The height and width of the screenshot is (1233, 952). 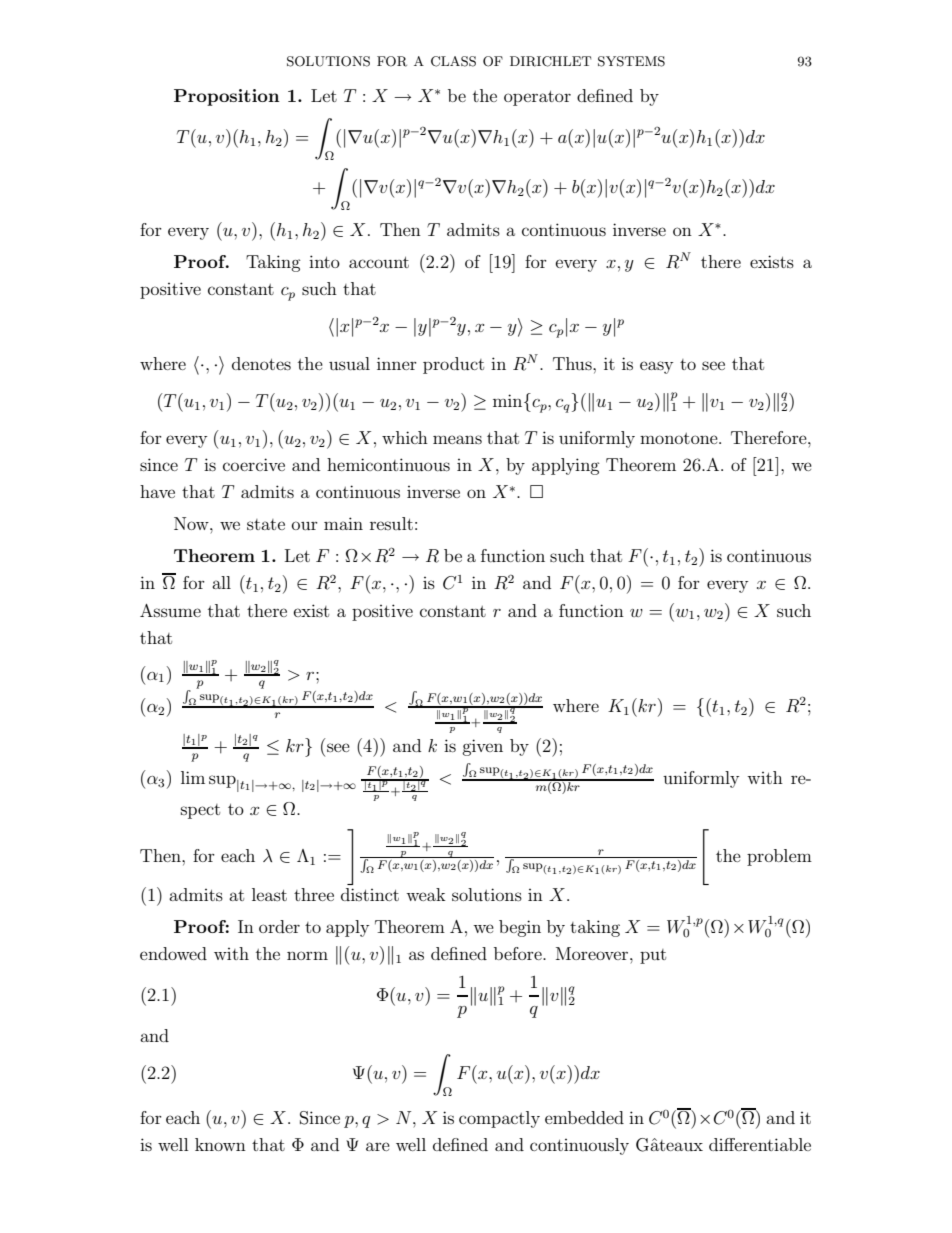 What do you see at coordinates (453, 61) in the screenshot?
I see `CLASS` at bounding box center [453, 61].
